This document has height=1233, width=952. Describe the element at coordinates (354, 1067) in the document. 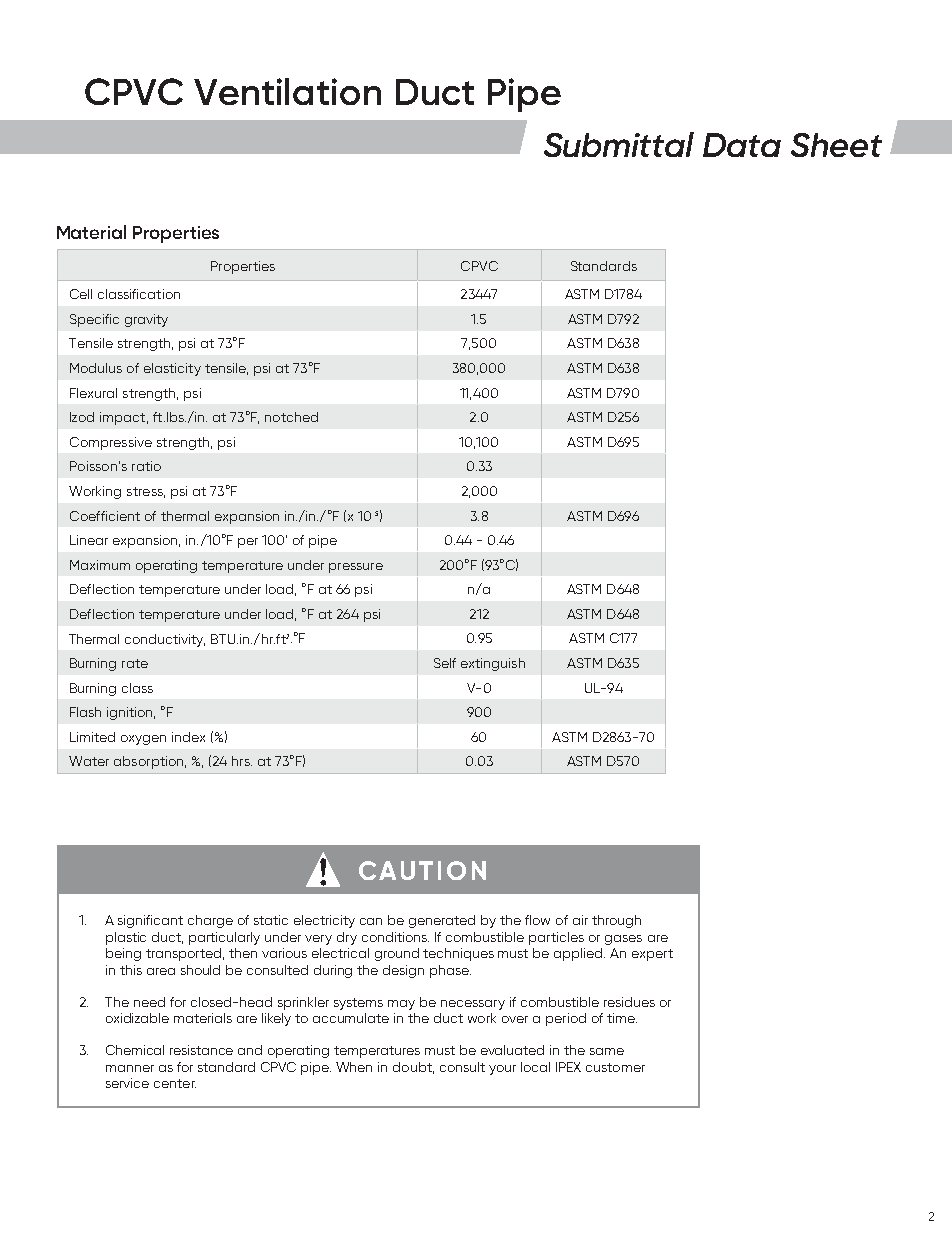

I see `When` at that location.
